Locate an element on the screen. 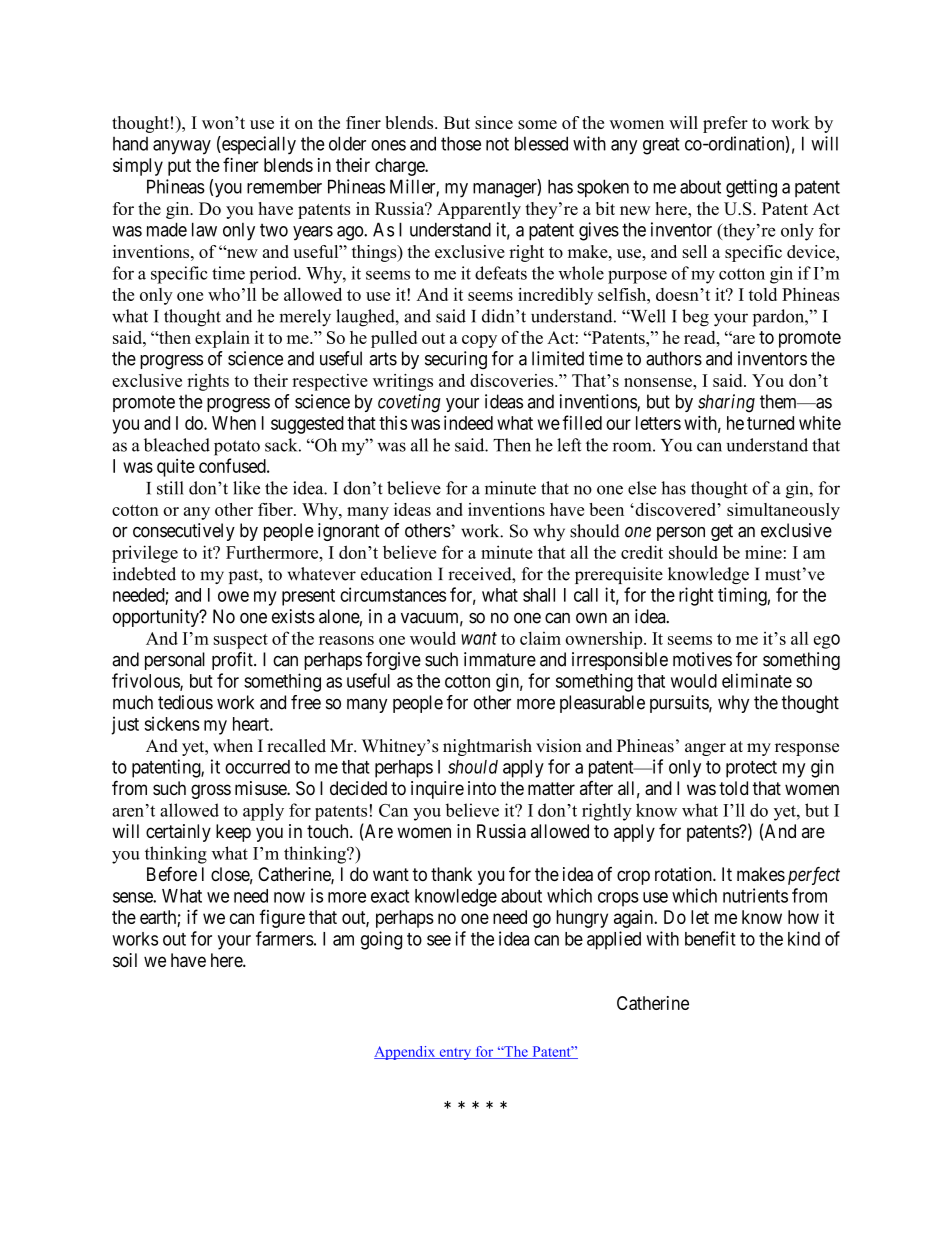  simultaneously is located at coordinates (783, 511).
